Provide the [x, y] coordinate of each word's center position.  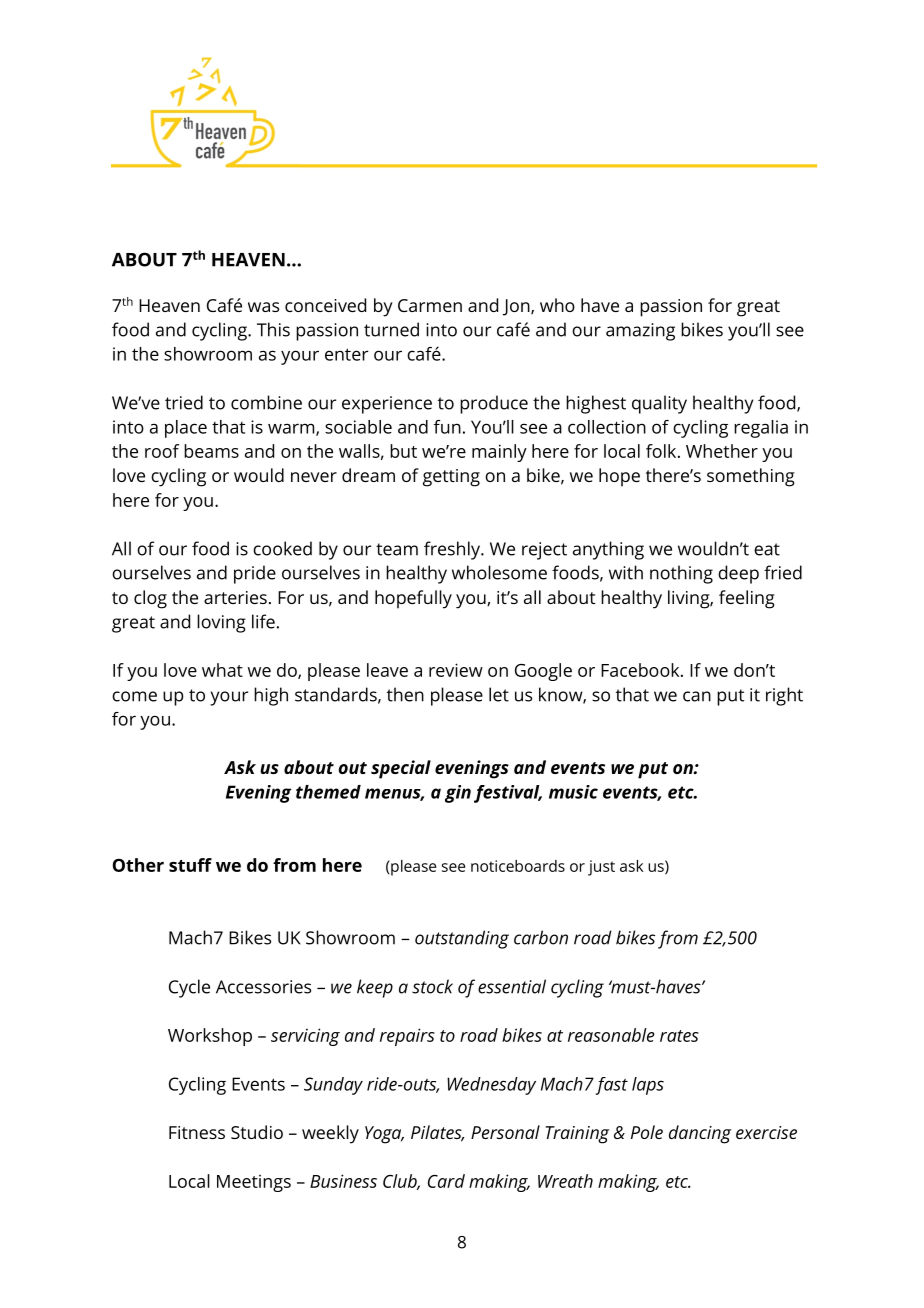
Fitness [197, 1132]
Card [446, 1181]
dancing [700, 1134]
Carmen [430, 305]
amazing [640, 332]
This [273, 329]
